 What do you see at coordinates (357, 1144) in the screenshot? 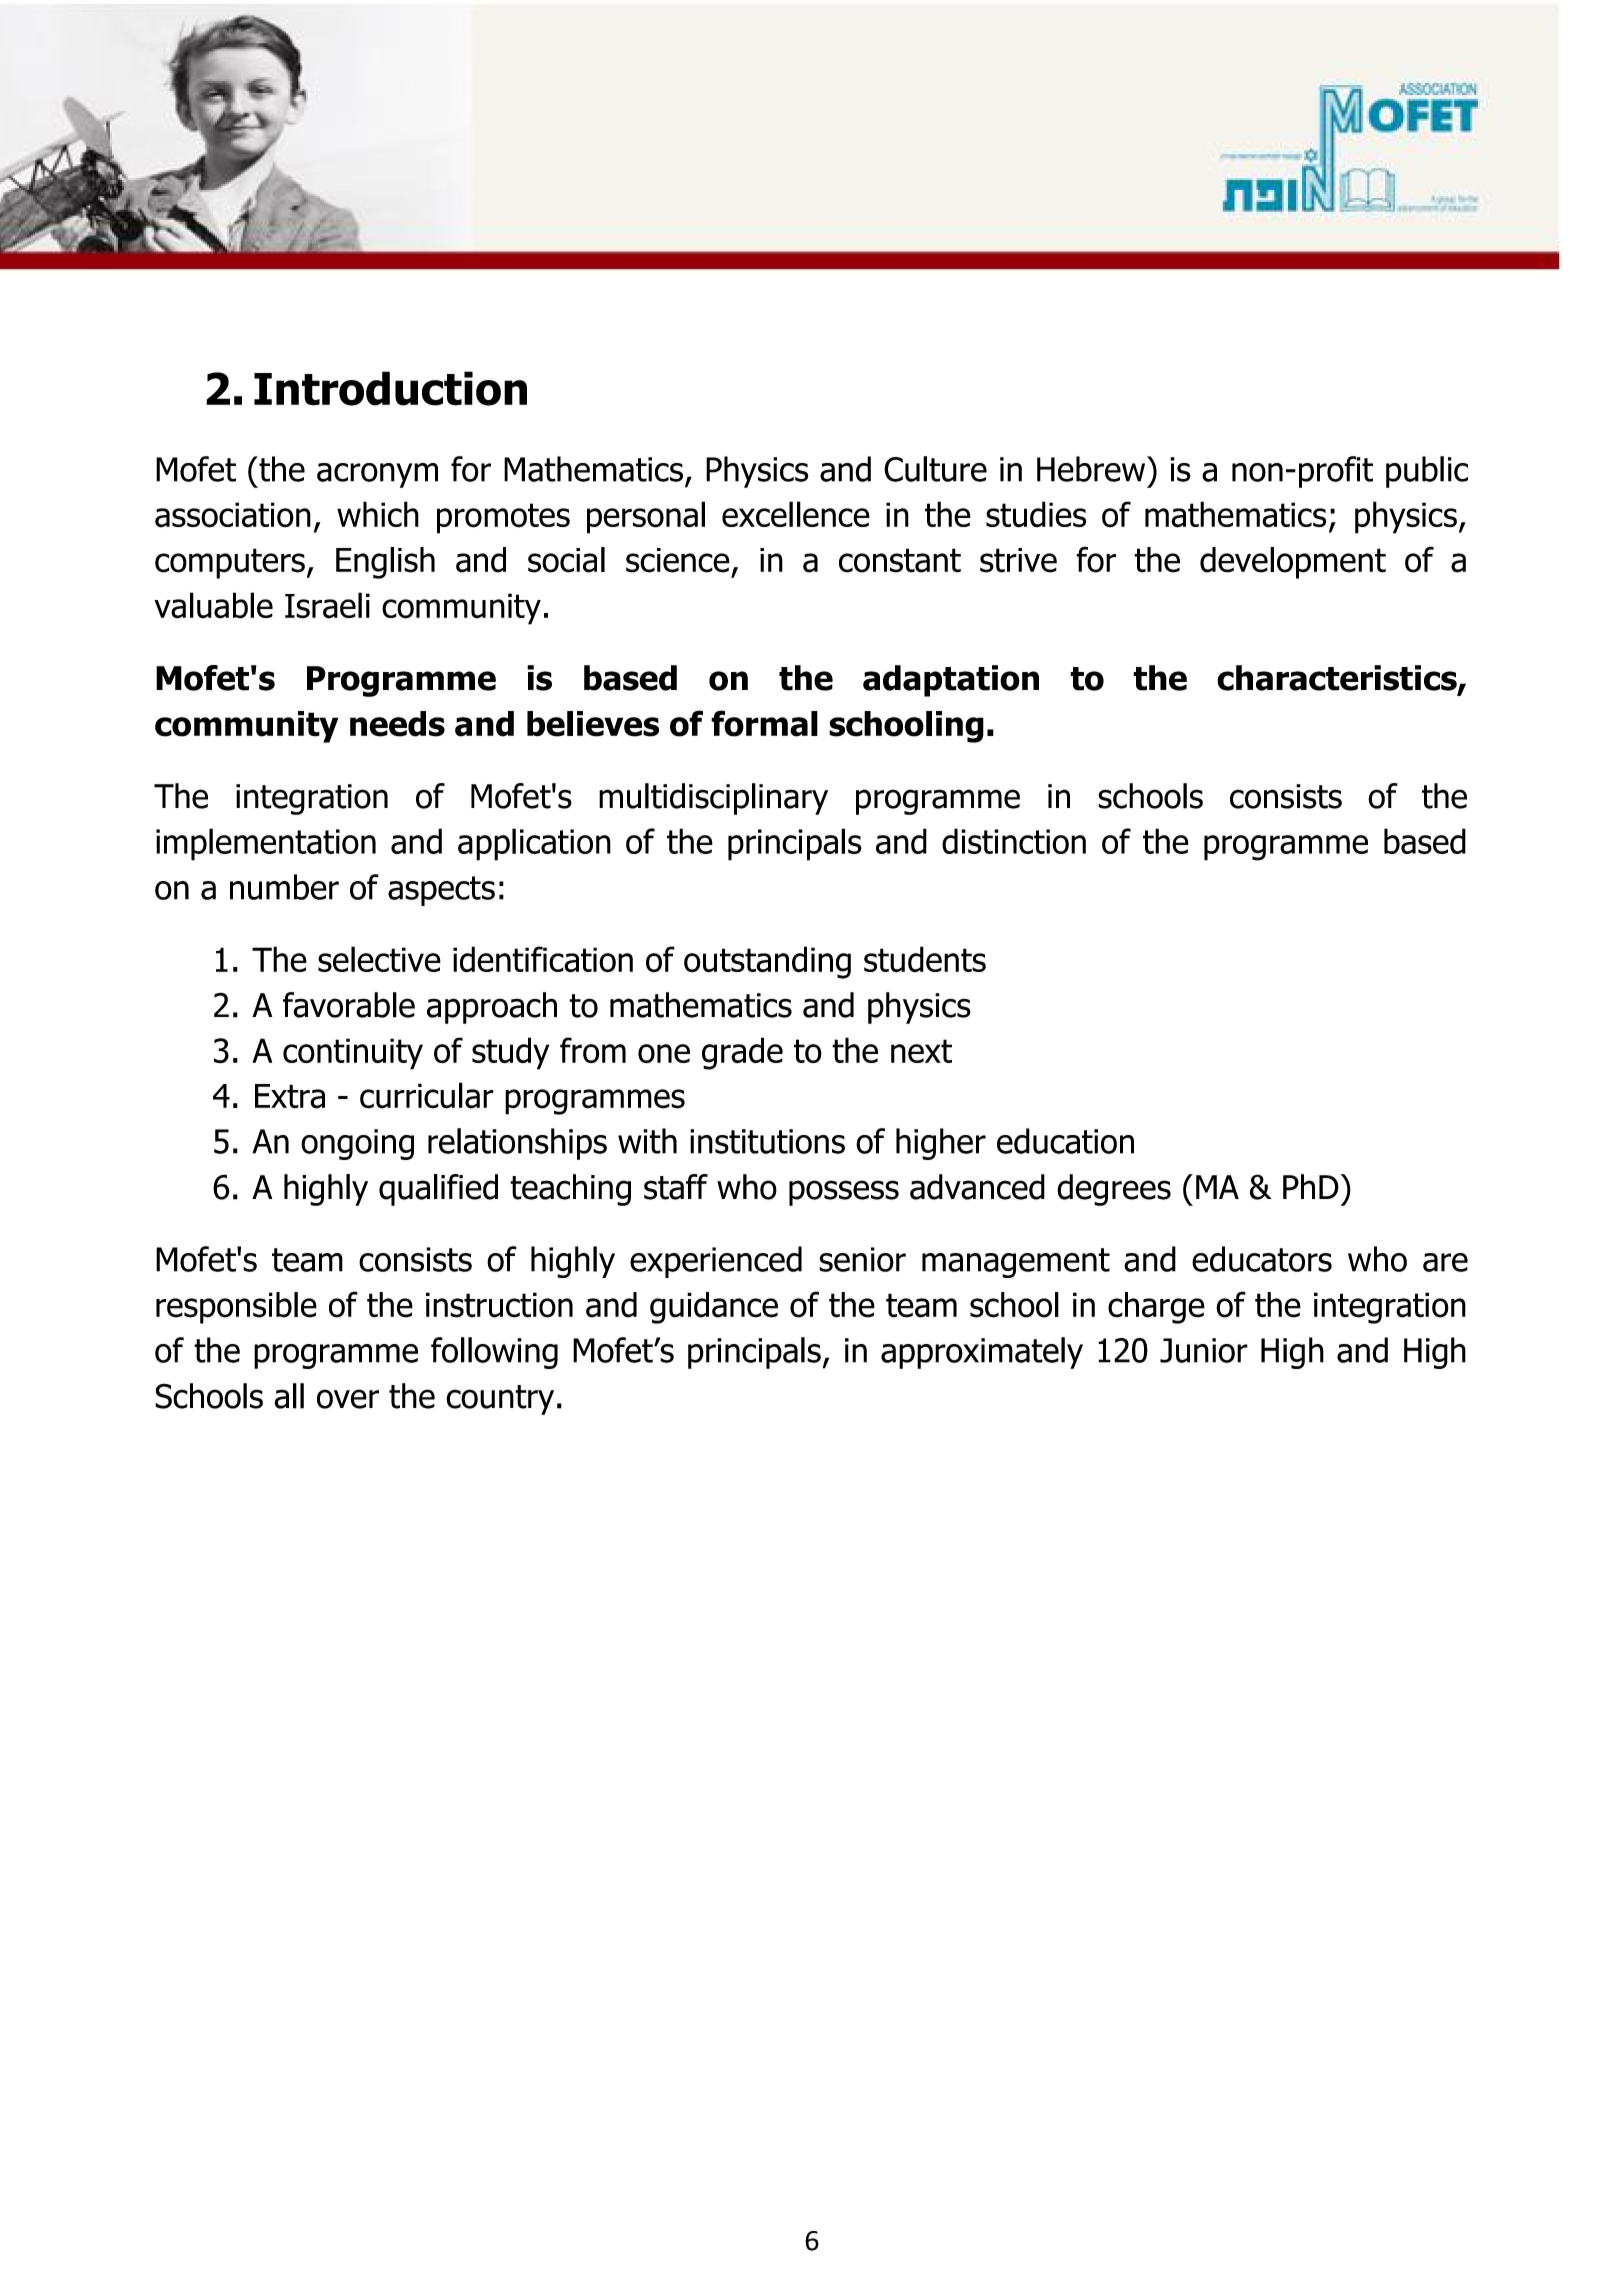
I see `ongoing` at bounding box center [357, 1144].
